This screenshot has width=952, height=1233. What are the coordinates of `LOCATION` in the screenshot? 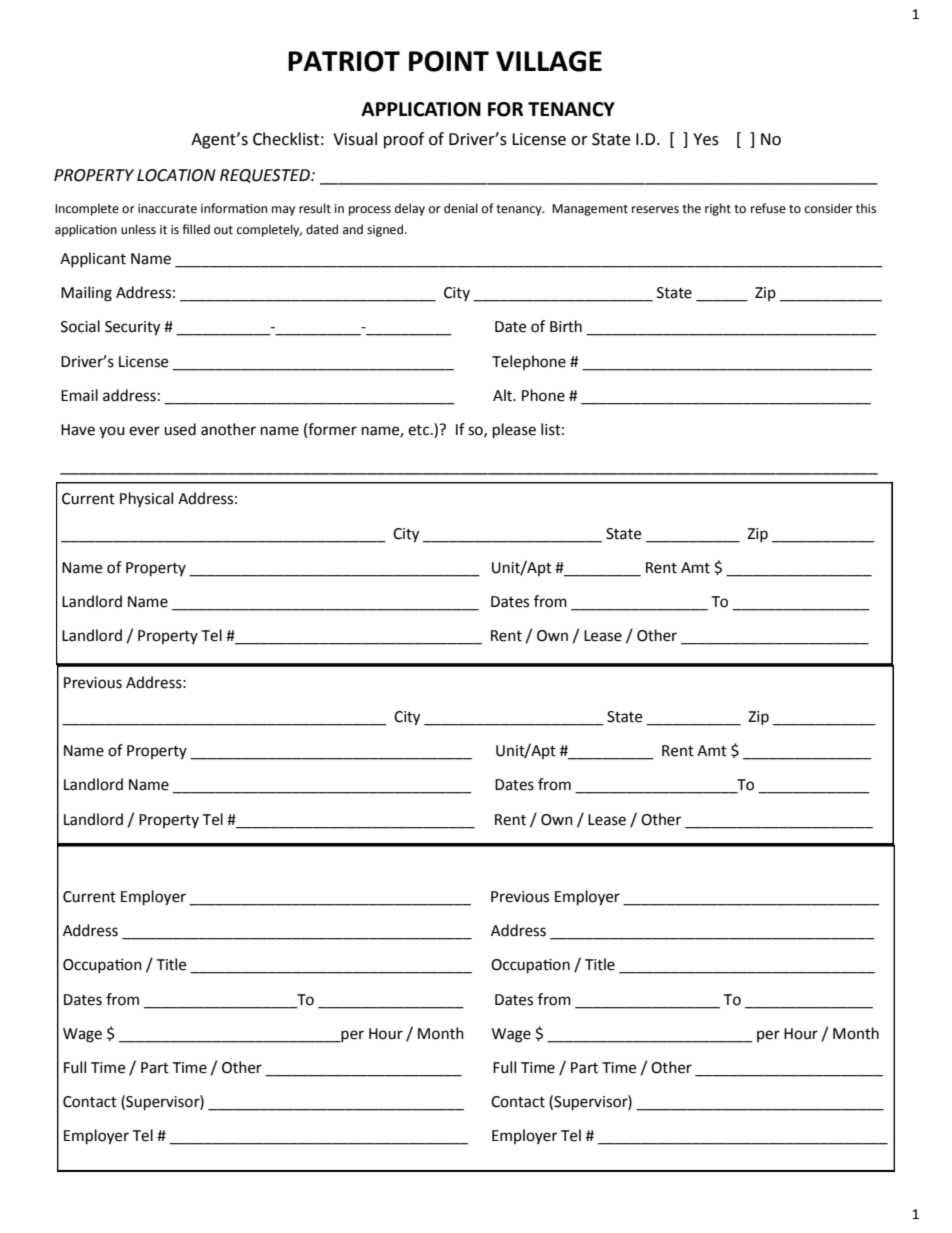 It's located at (176, 175).
